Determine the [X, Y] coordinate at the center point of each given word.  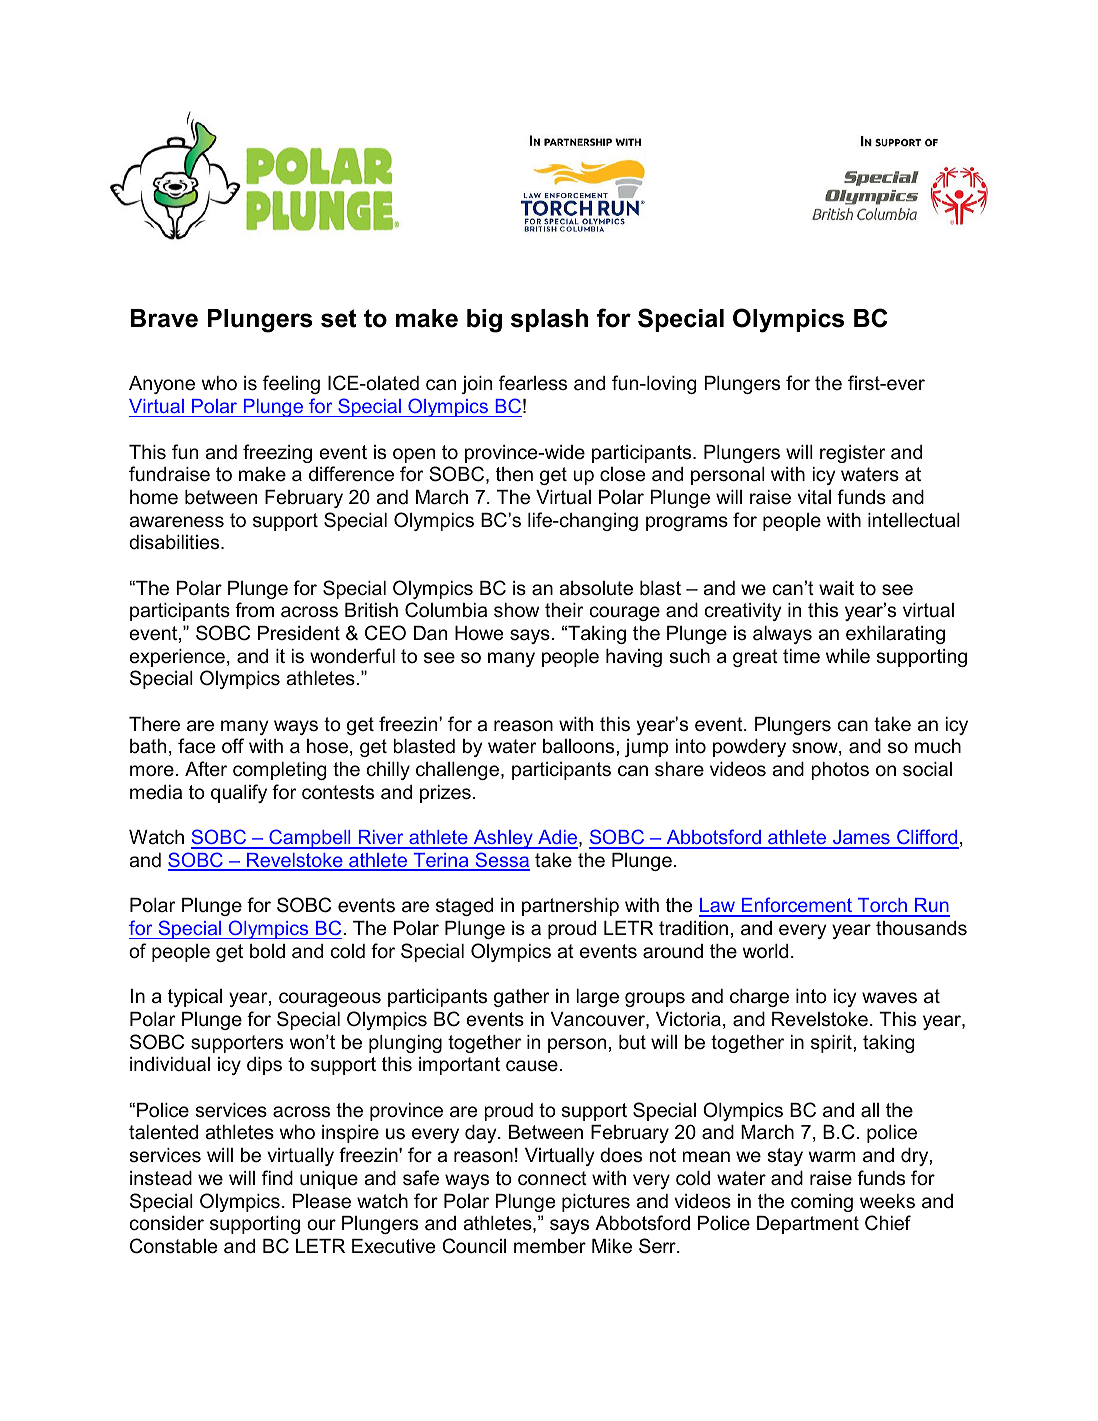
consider [167, 1223]
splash [549, 320]
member [550, 1246]
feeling [291, 384]
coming [822, 1203]
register [853, 454]
